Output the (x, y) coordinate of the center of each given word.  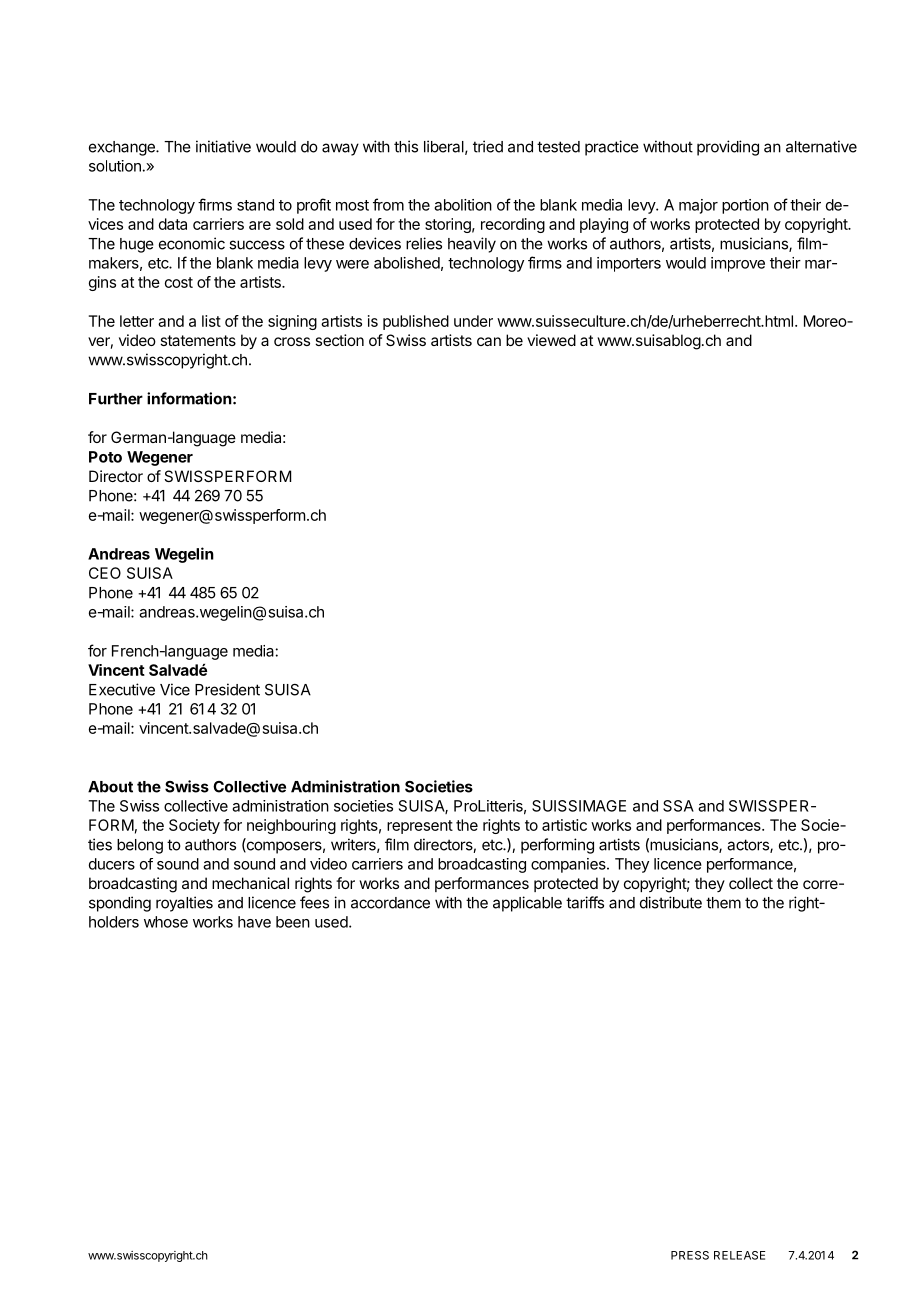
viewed (551, 340)
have (254, 922)
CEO (105, 573)
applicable (527, 904)
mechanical (250, 883)
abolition (463, 205)
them (723, 903)
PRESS (690, 1255)
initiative (223, 146)
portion (745, 206)
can (489, 341)
